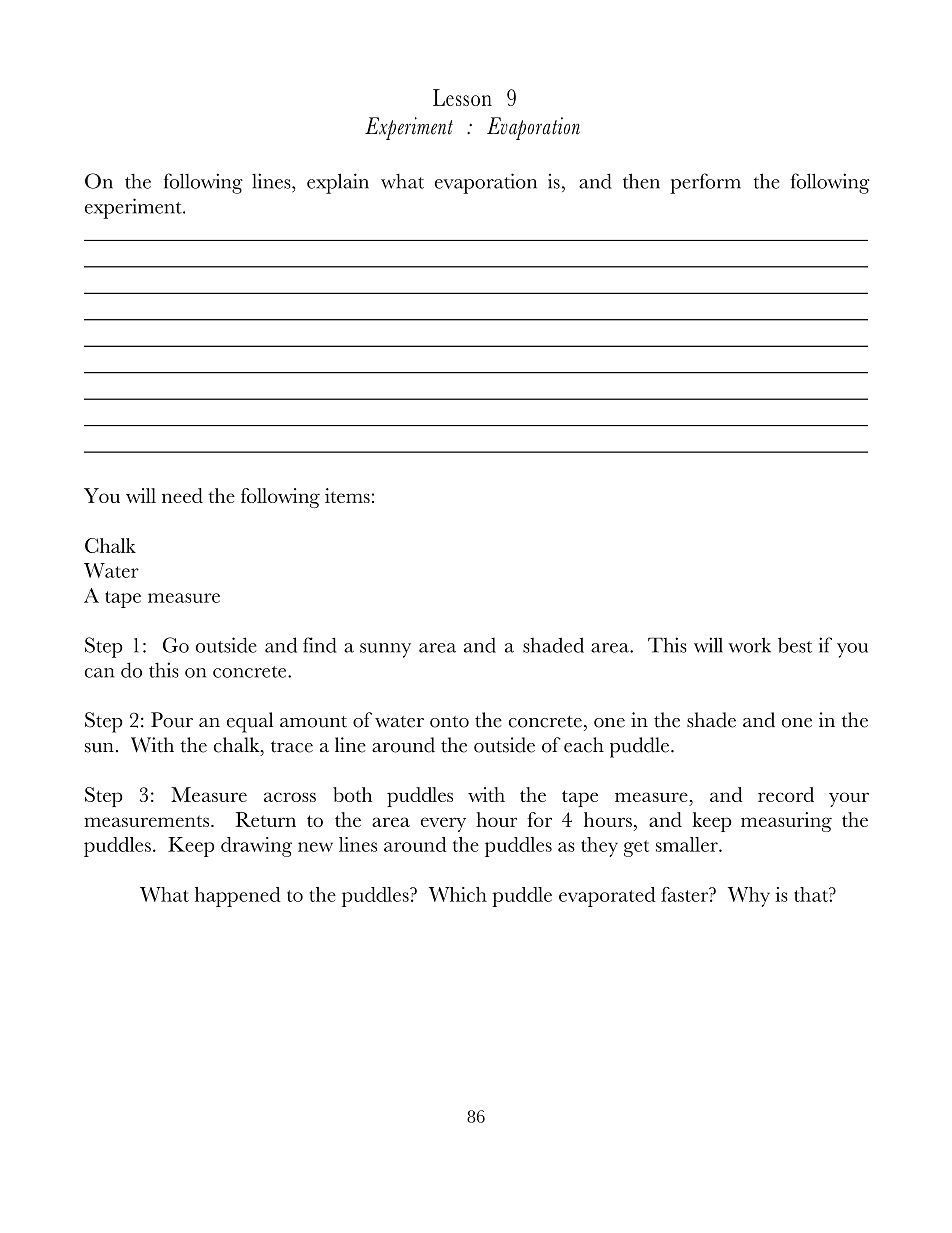 This screenshot has width=952, height=1233. I want to click on Which, so click(458, 894).
